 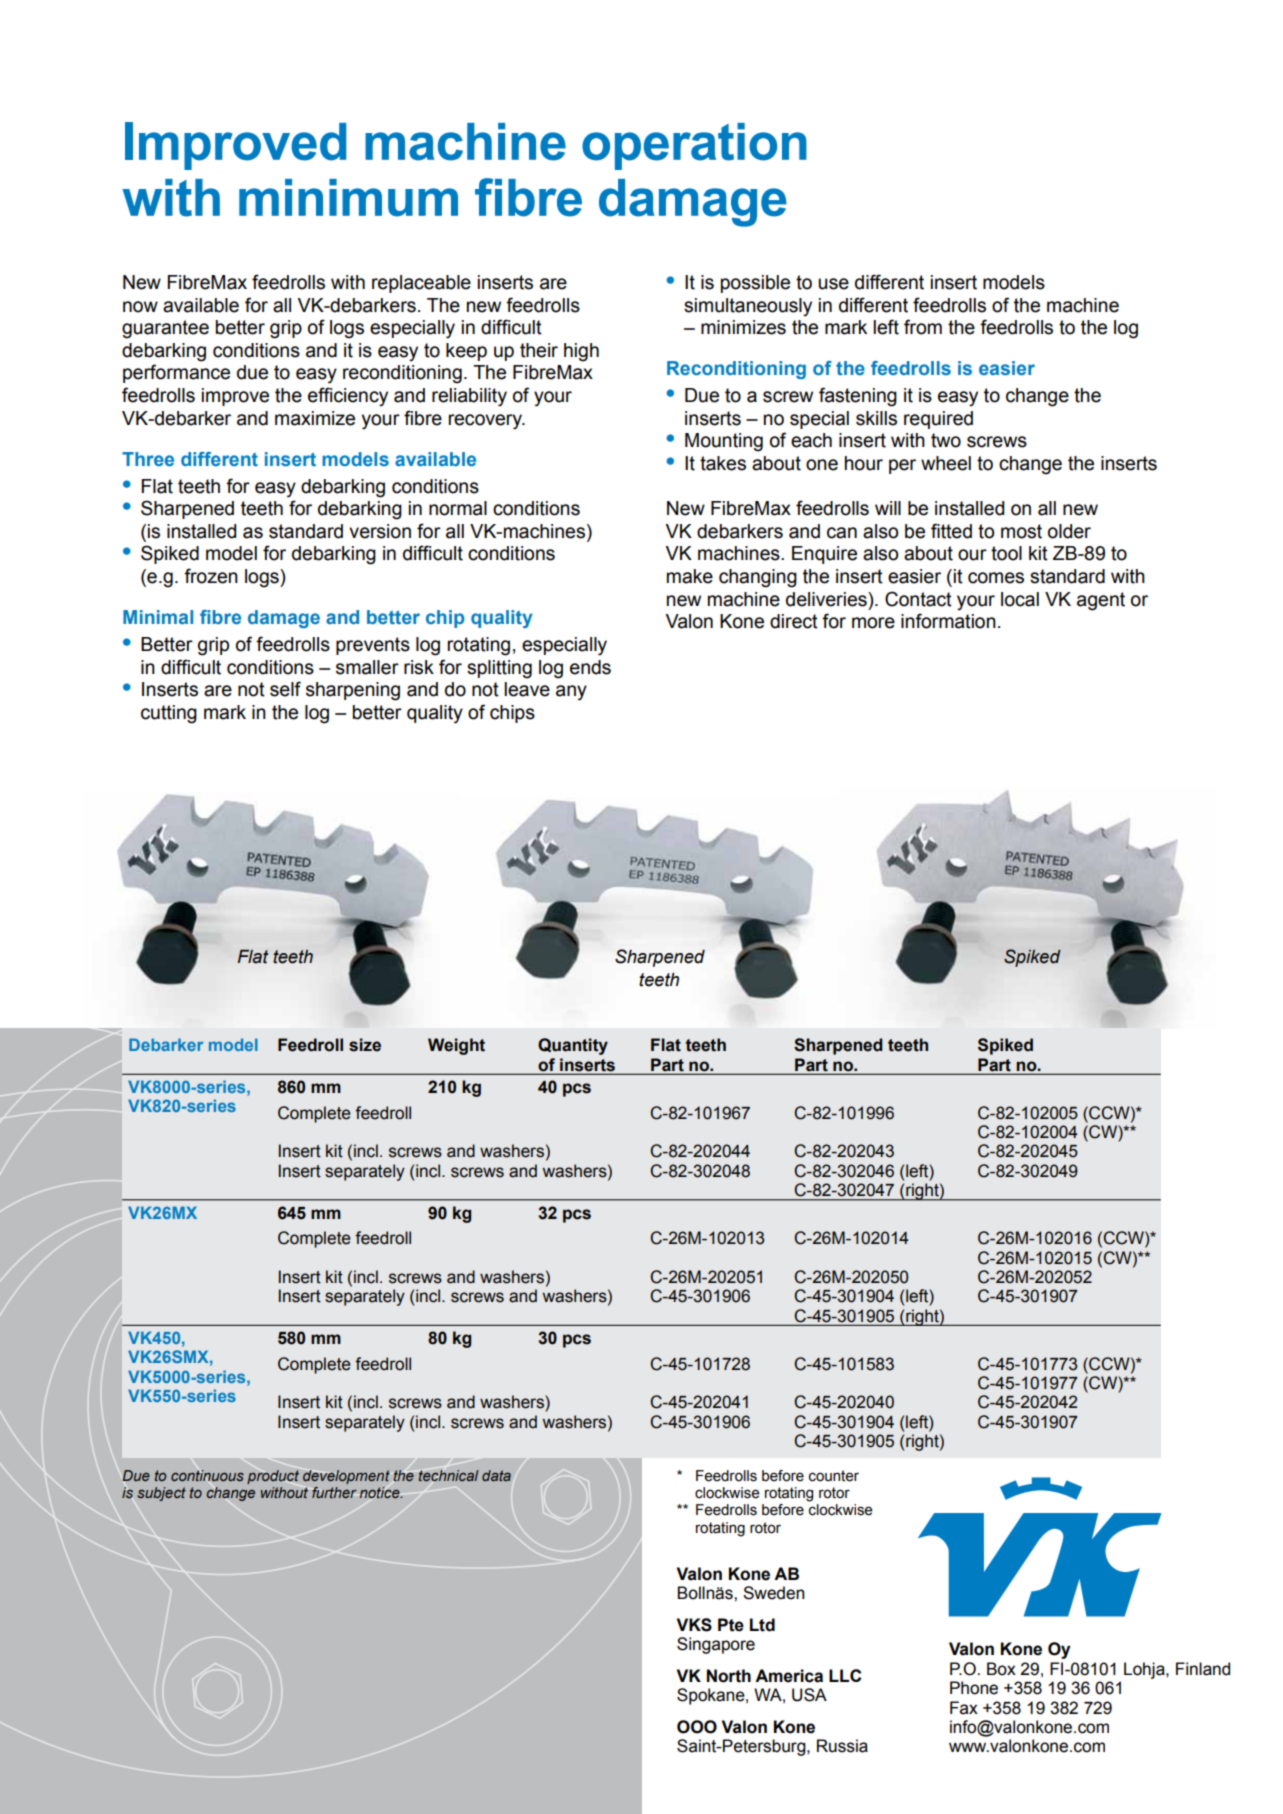 I want to click on Quantity, so click(x=573, y=1046).
